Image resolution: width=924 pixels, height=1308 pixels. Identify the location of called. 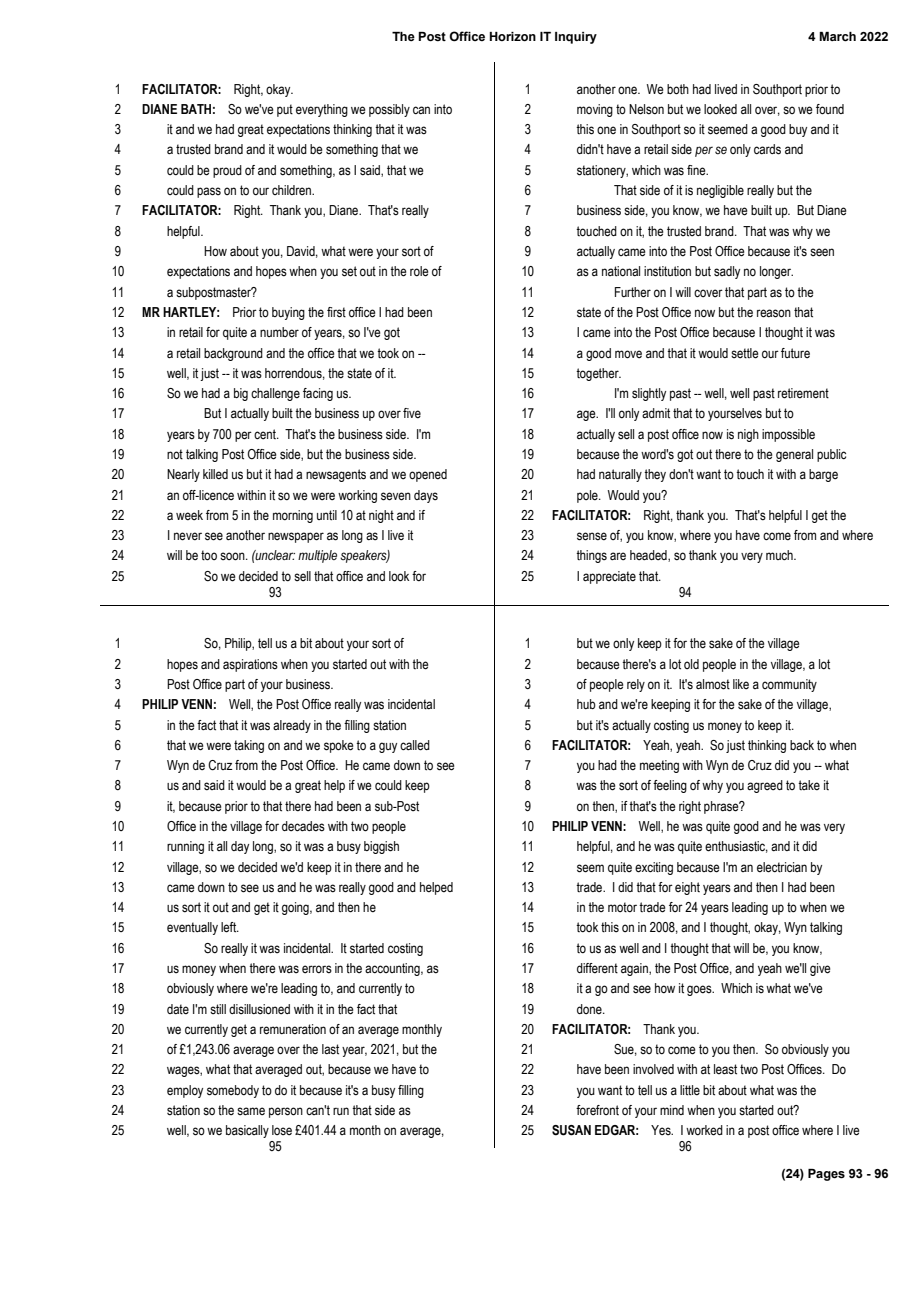
(415, 745).
